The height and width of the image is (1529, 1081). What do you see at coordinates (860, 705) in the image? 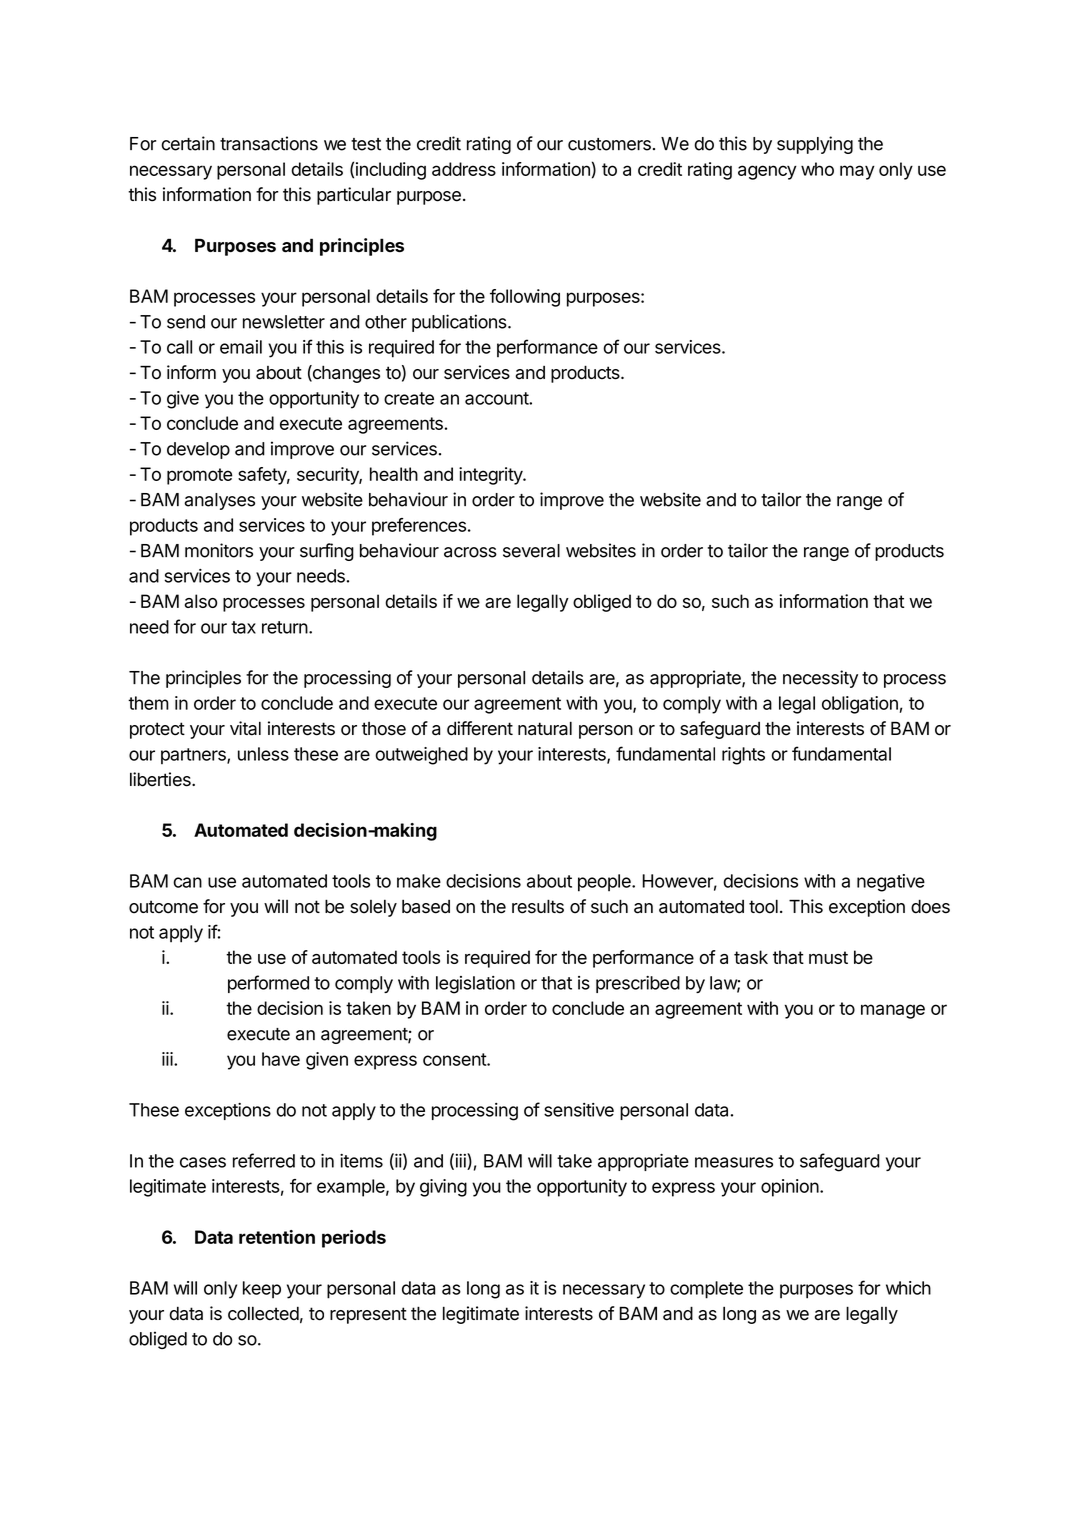
I see `obligation` at bounding box center [860, 705].
